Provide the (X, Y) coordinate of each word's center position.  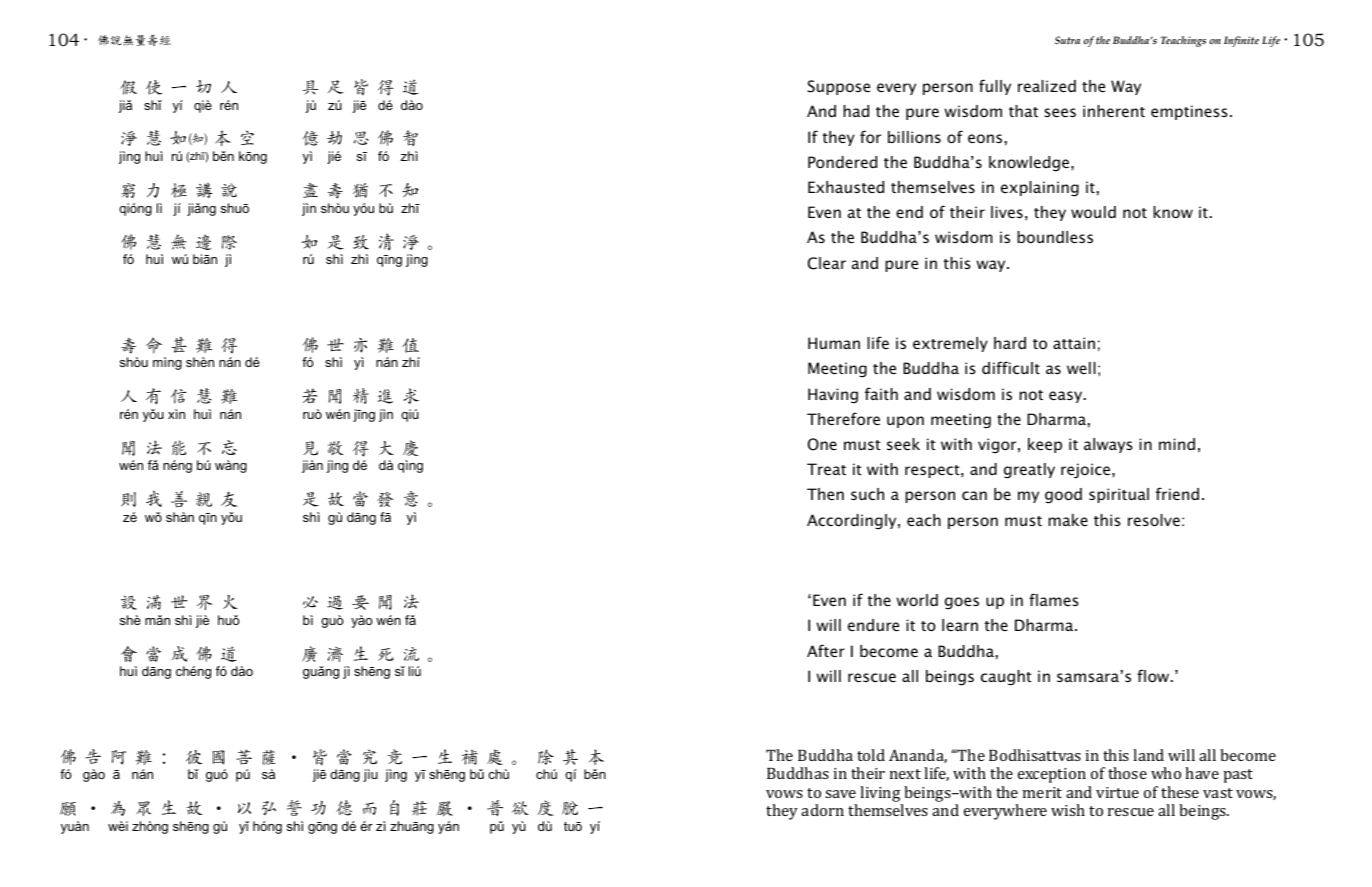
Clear (827, 263)
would (1093, 212)
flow (1154, 675)
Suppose (839, 87)
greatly (1029, 471)
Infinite (1241, 41)
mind (1177, 444)
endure (873, 625)
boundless (1055, 237)
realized (1047, 86)
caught (1006, 678)
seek (903, 444)
